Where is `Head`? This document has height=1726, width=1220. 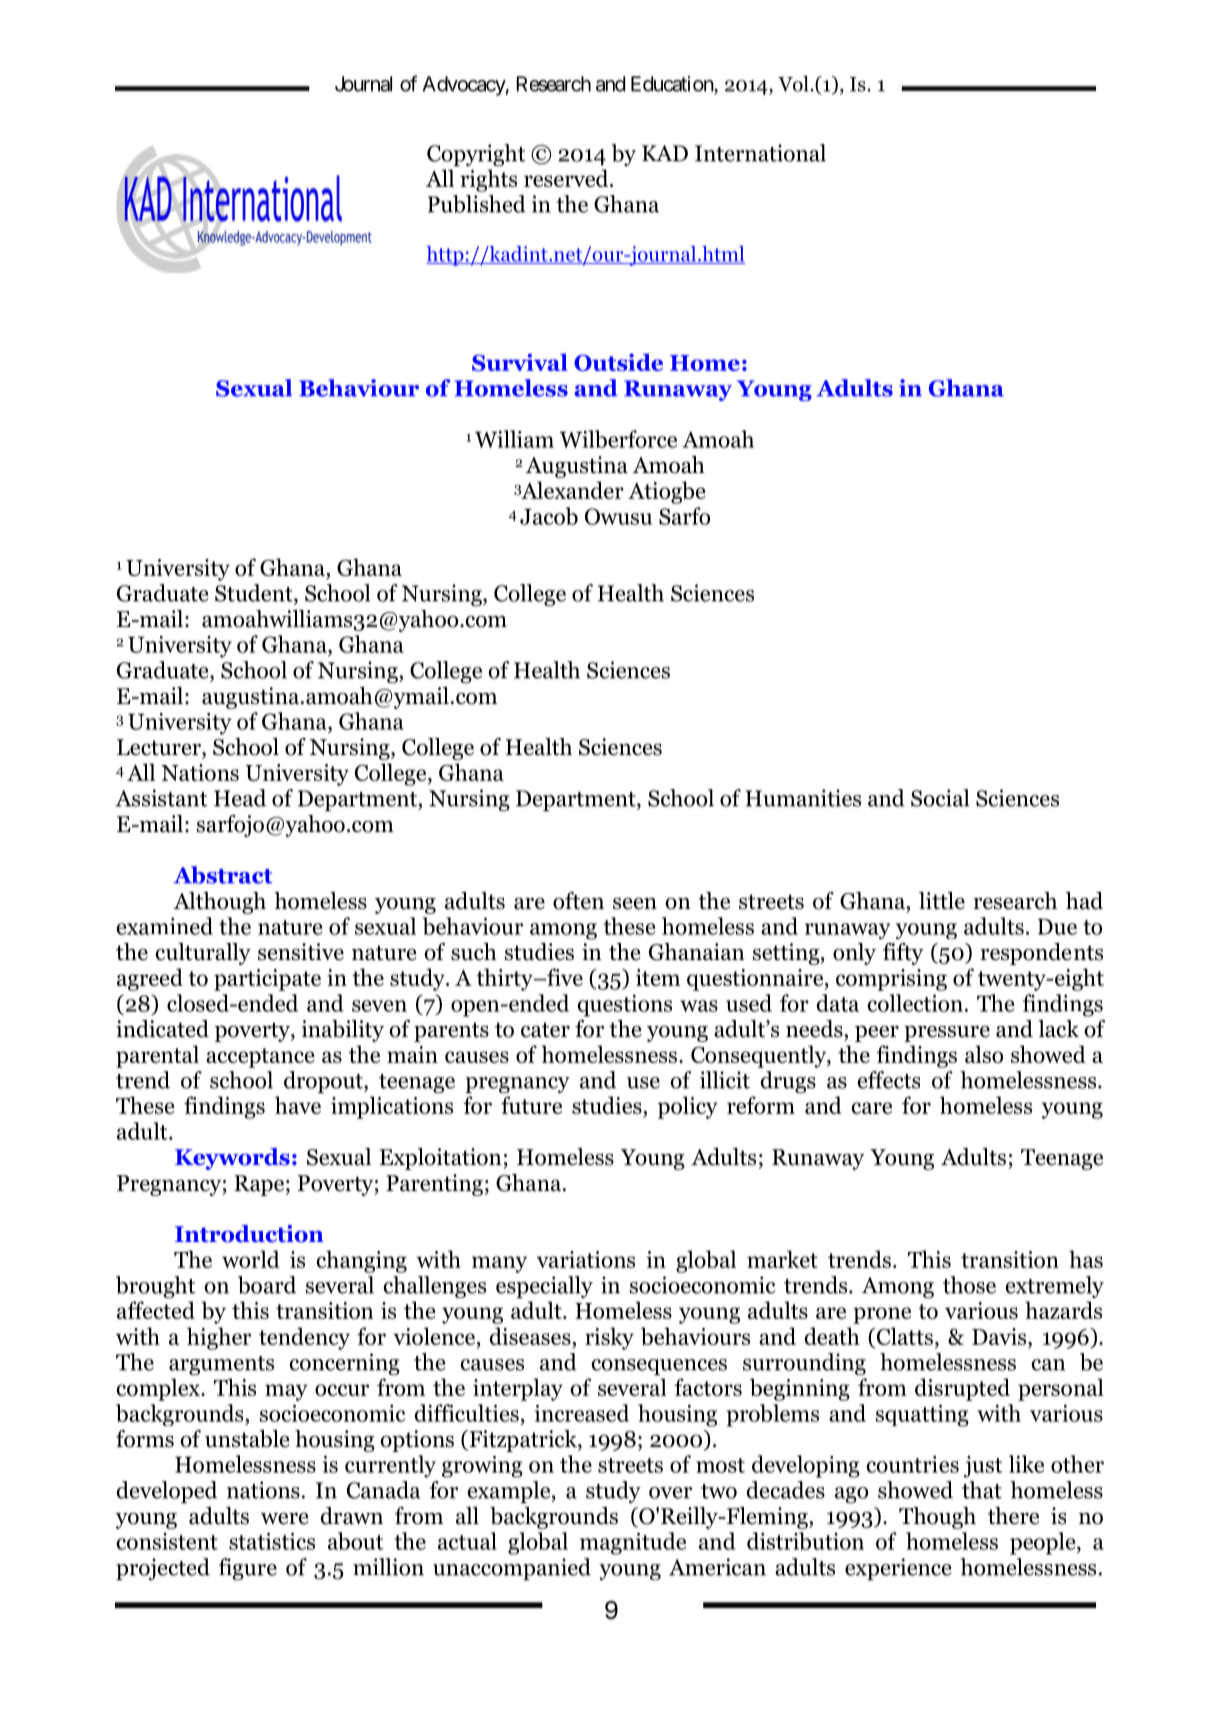
Head is located at coordinates (240, 798).
